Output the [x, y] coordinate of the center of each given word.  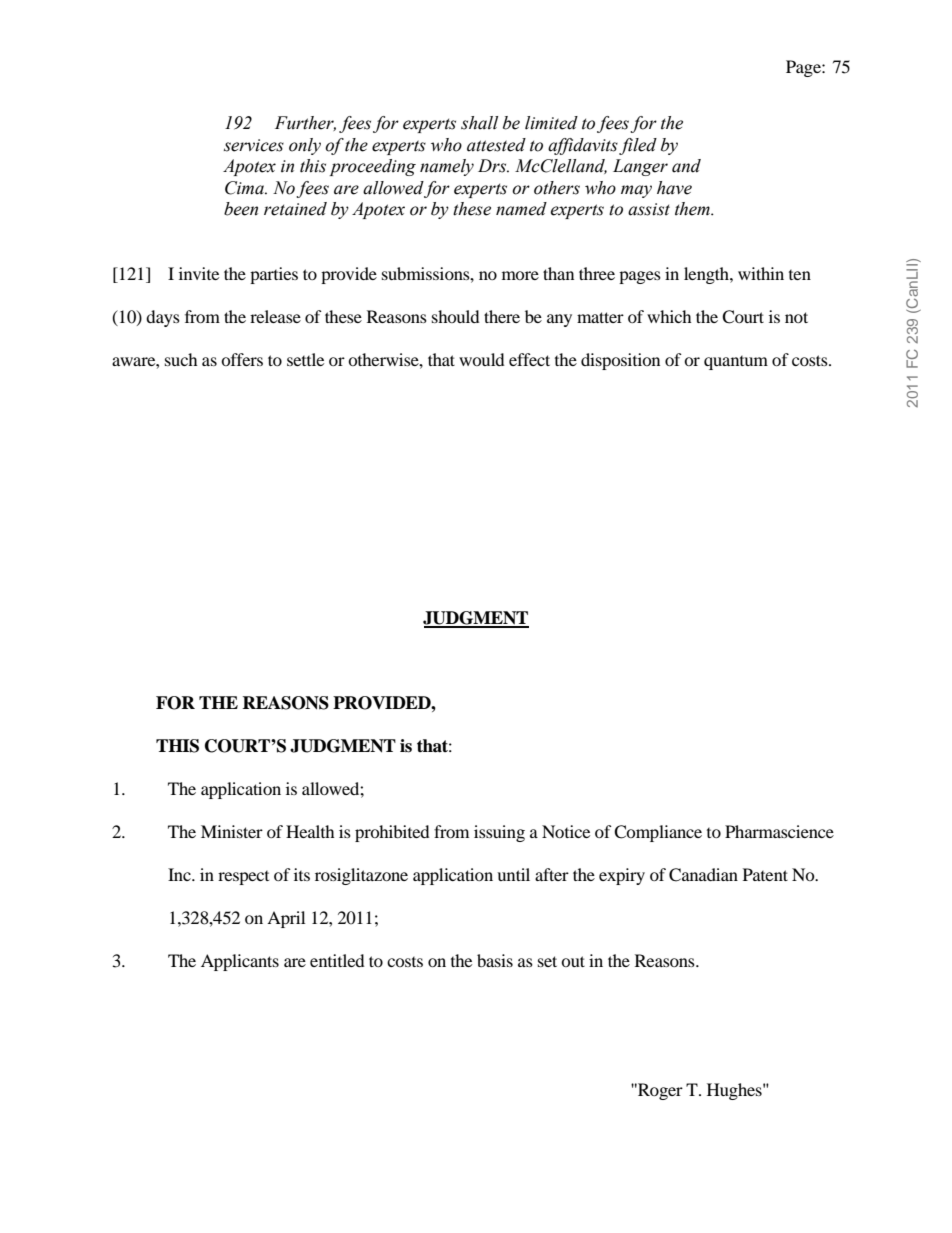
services [254, 145]
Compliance [658, 833]
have [674, 188]
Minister [232, 831]
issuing [499, 833]
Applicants [240, 962]
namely [447, 167]
